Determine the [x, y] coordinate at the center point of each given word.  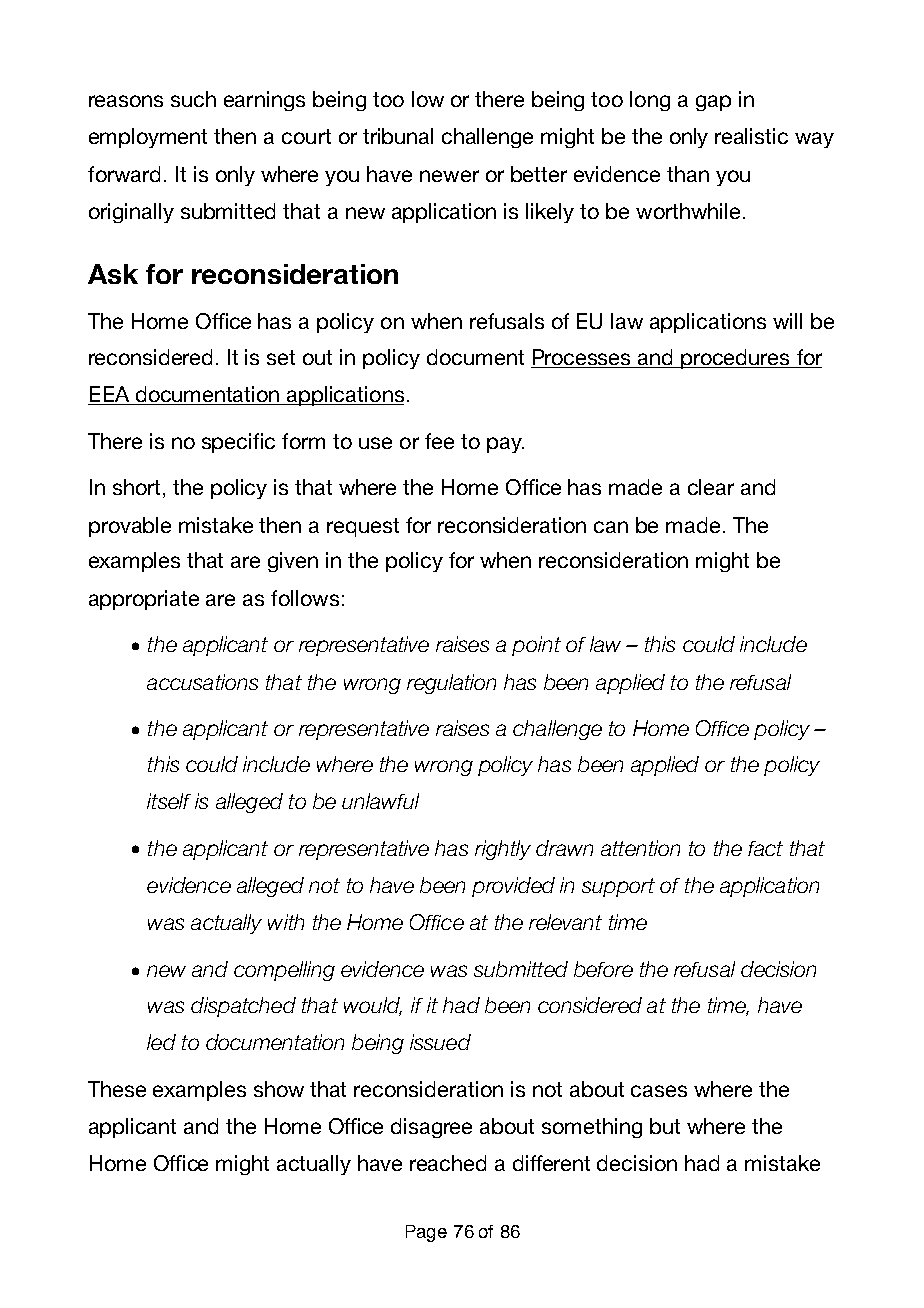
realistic [751, 136]
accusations [202, 682]
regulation [451, 684]
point [536, 646]
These [117, 1089]
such [193, 99]
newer [449, 176]
